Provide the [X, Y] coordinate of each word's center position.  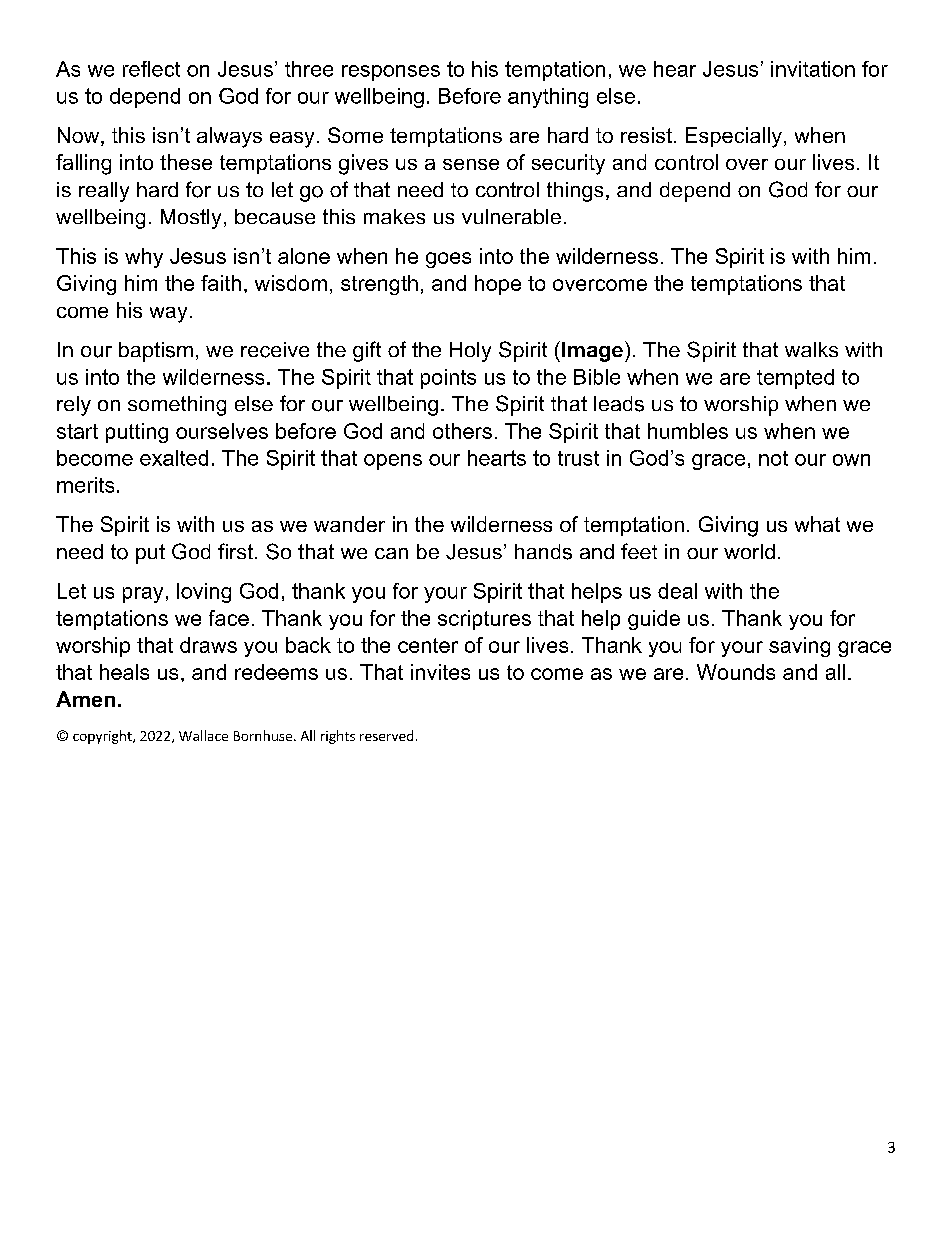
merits [85, 485]
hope [498, 285]
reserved [386, 735]
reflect [151, 69]
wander [349, 524]
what [817, 524]
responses [391, 73]
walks [811, 349]
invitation [813, 69]
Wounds [736, 672]
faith [221, 283]
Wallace [203, 735]
